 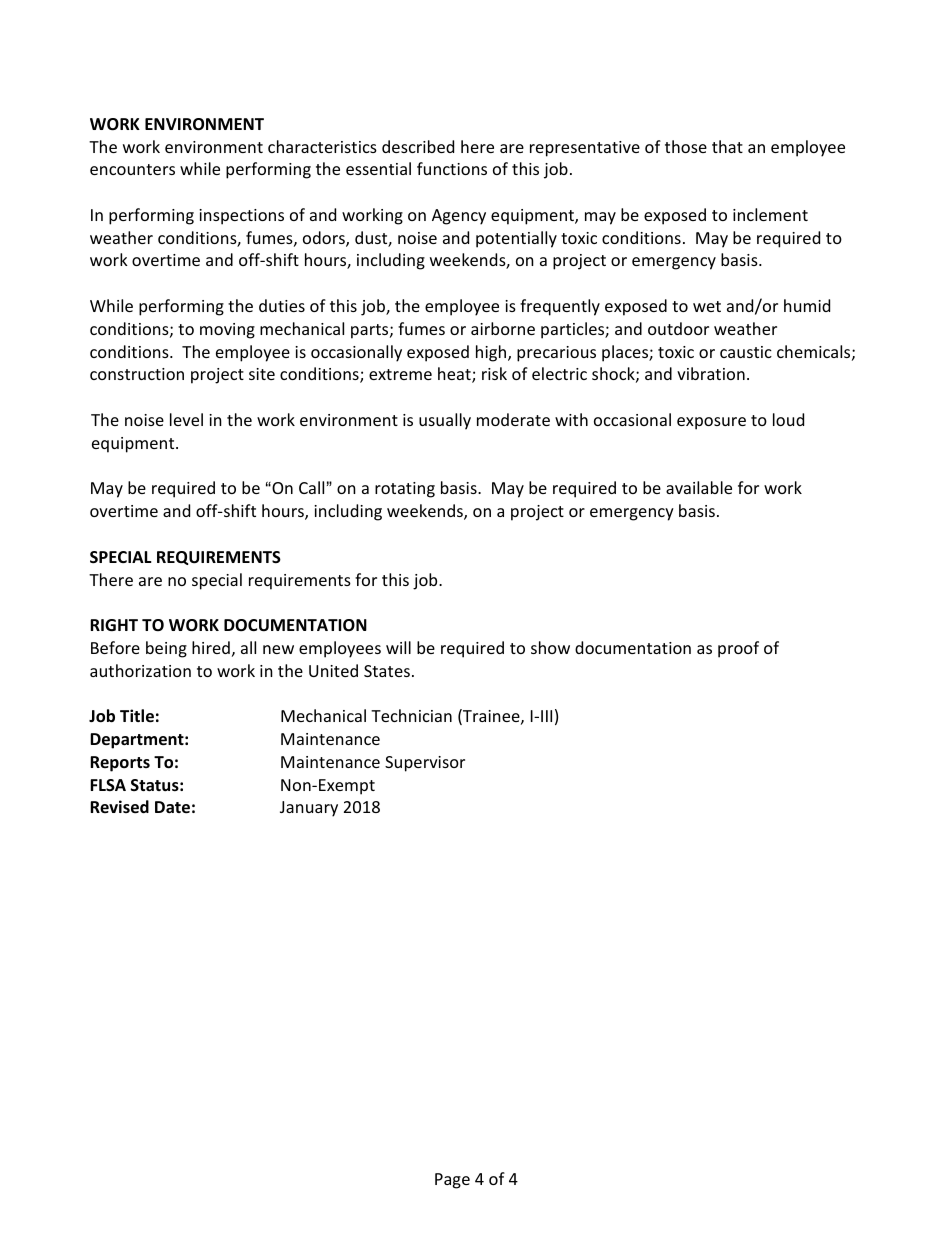 I want to click on January, so click(x=309, y=809).
